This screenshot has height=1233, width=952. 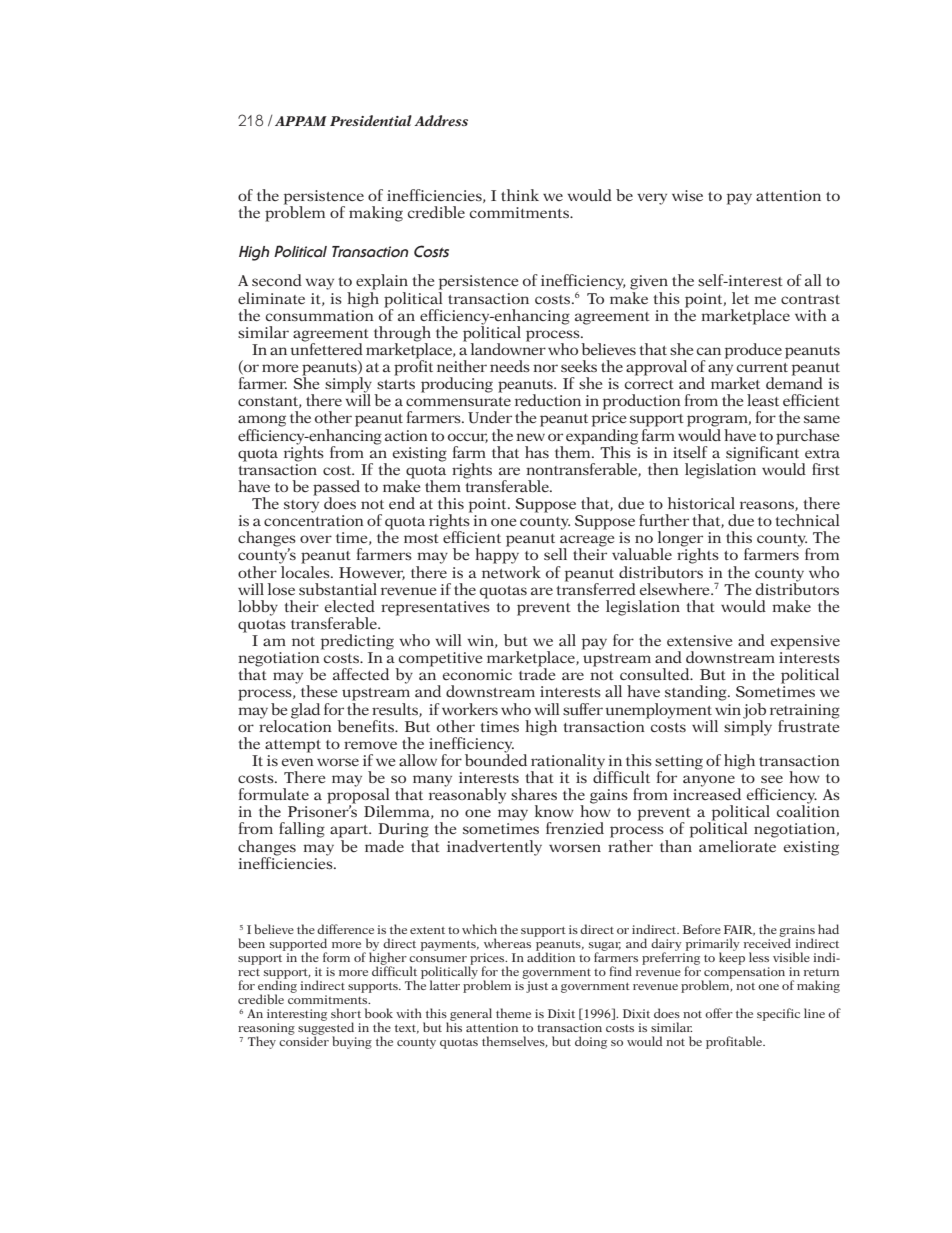 I want to click on think, so click(x=520, y=195).
